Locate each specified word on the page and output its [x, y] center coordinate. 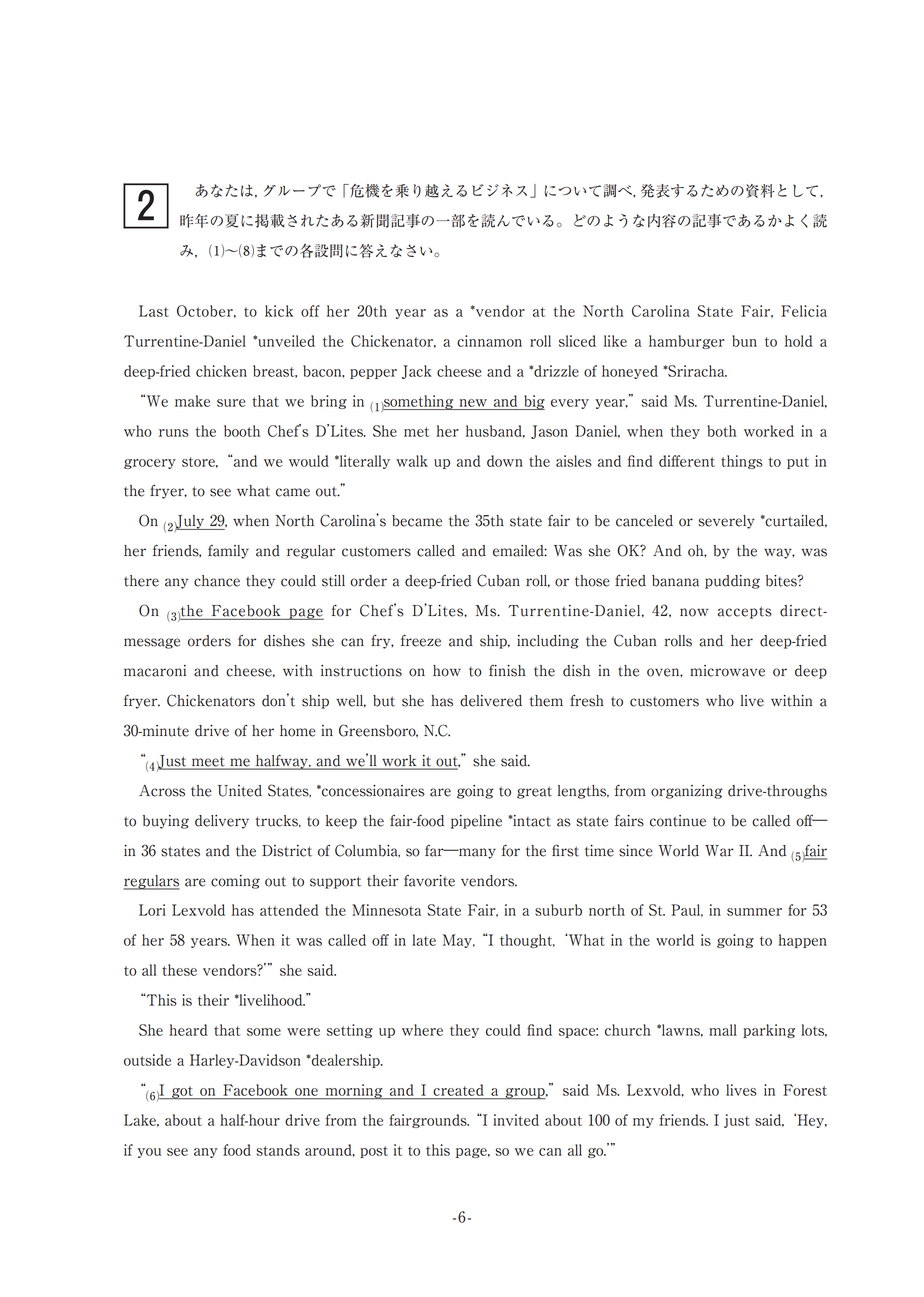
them [546, 701]
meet [208, 763]
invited [516, 1120]
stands [278, 1150]
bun [744, 341]
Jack [417, 372]
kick [279, 311]
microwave [727, 671]
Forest [805, 1090]
